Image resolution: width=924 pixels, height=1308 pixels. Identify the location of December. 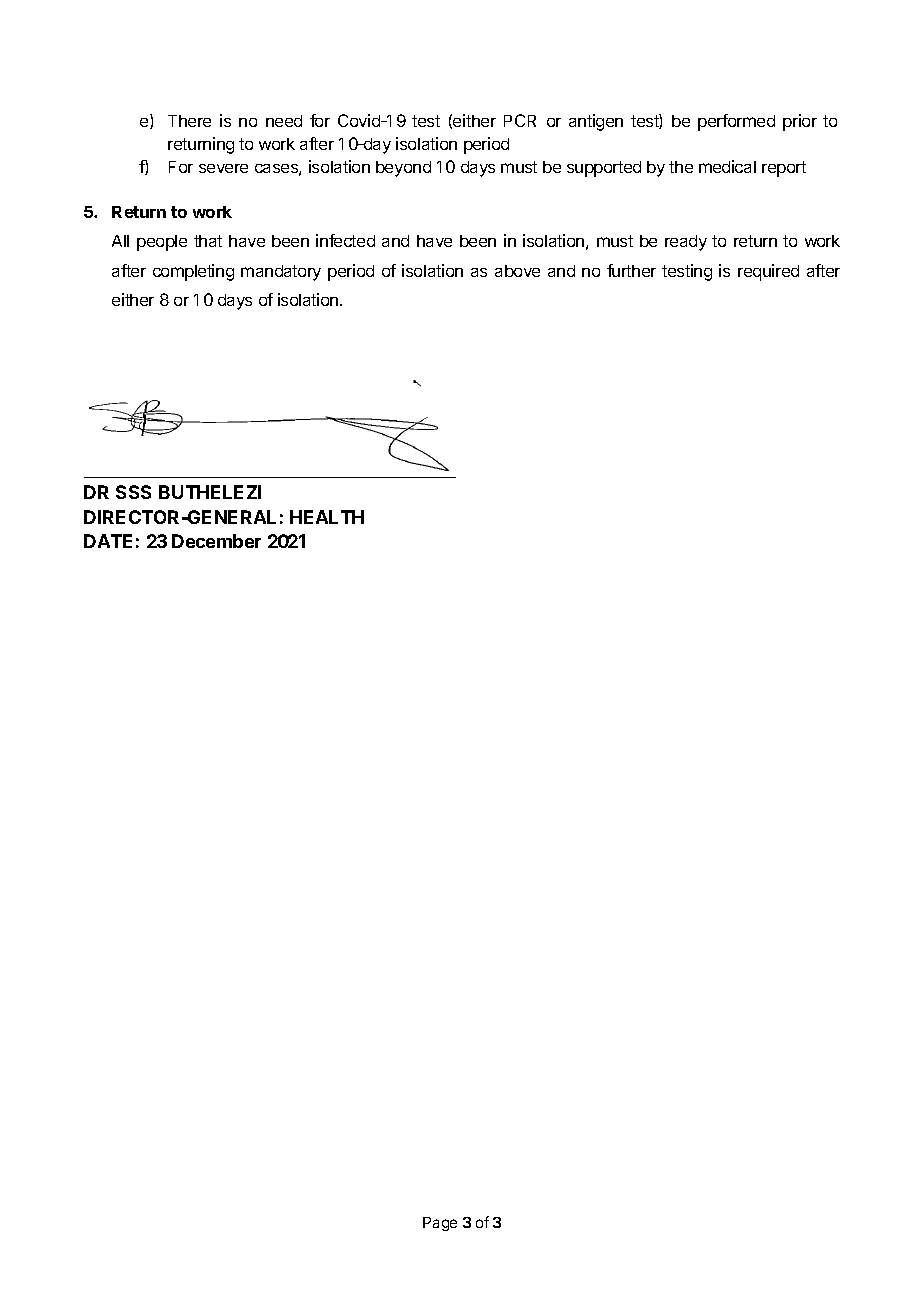
(216, 541).
